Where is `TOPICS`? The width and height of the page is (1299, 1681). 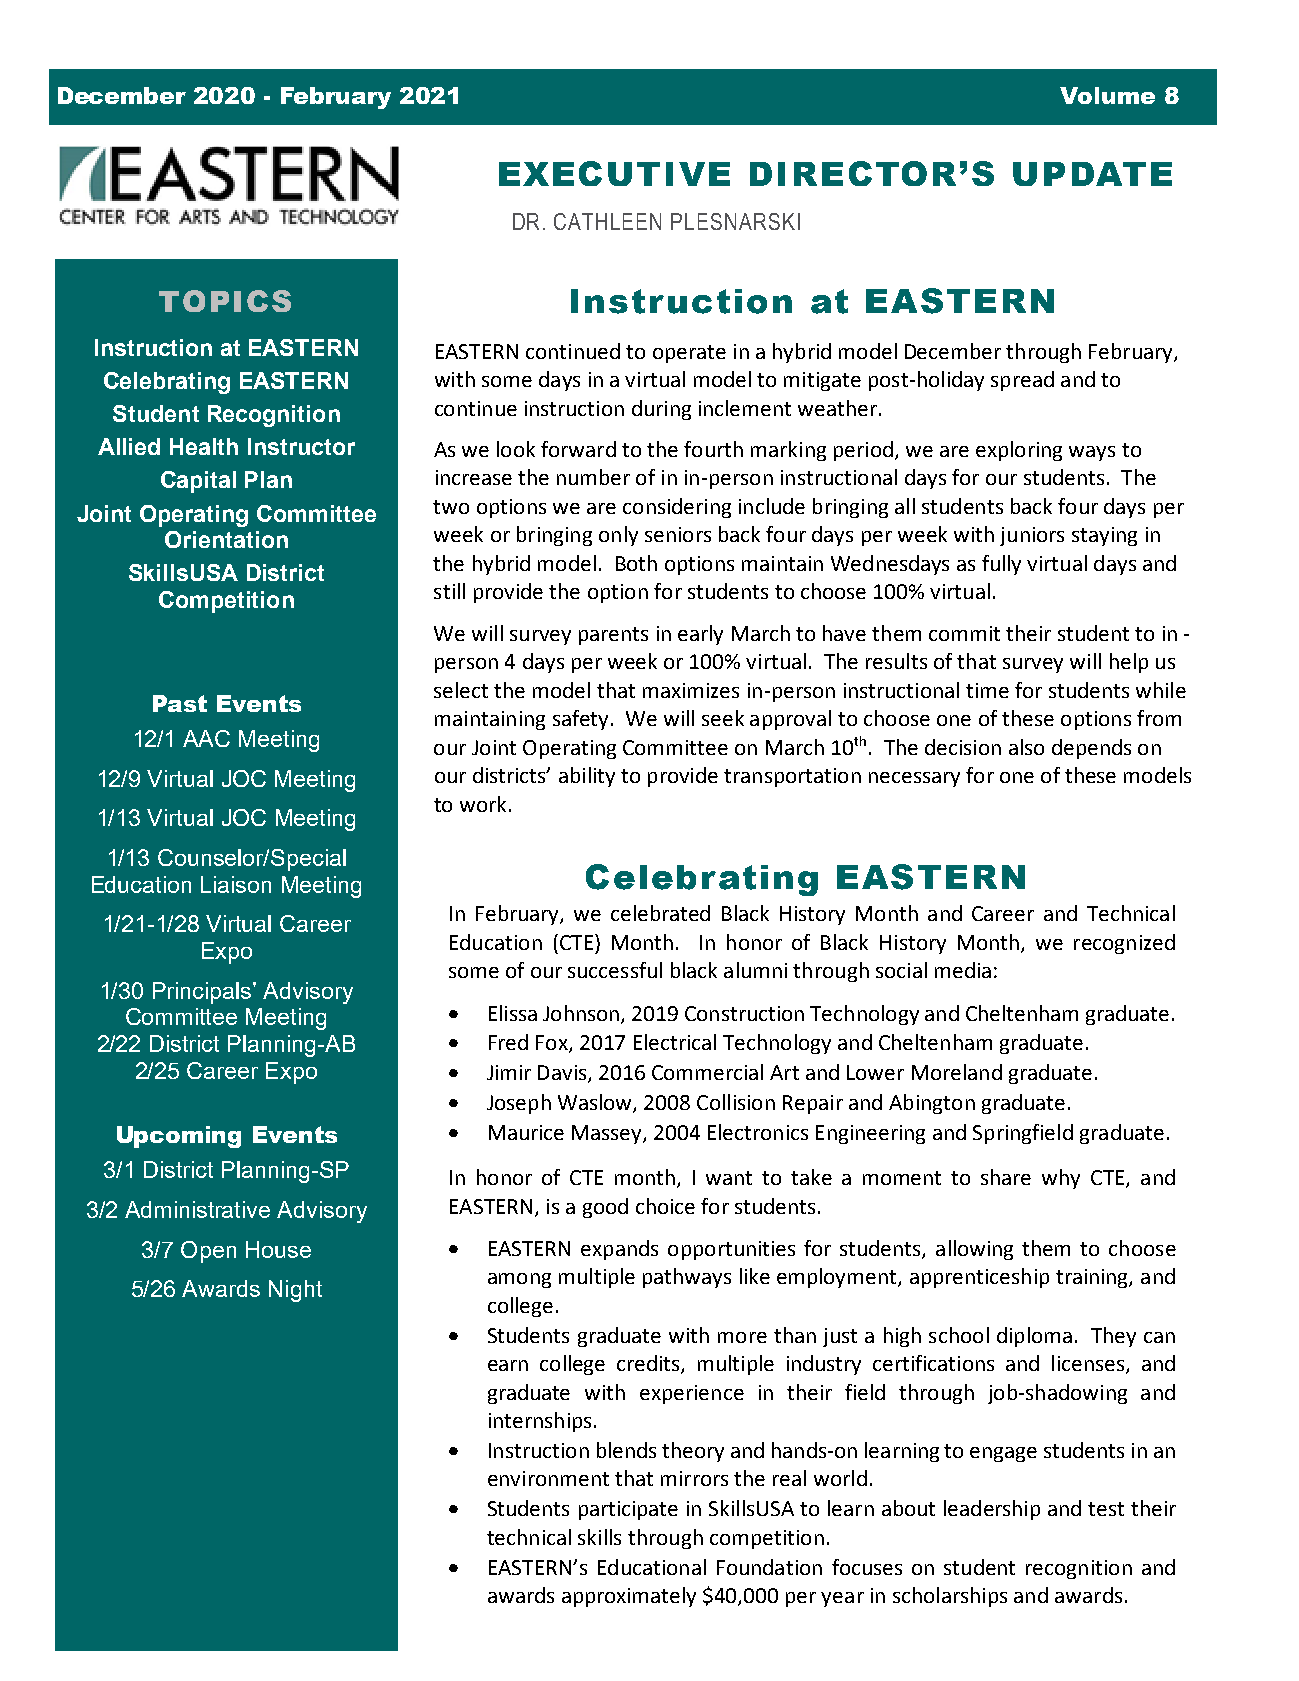 TOPICS is located at coordinates (225, 301).
